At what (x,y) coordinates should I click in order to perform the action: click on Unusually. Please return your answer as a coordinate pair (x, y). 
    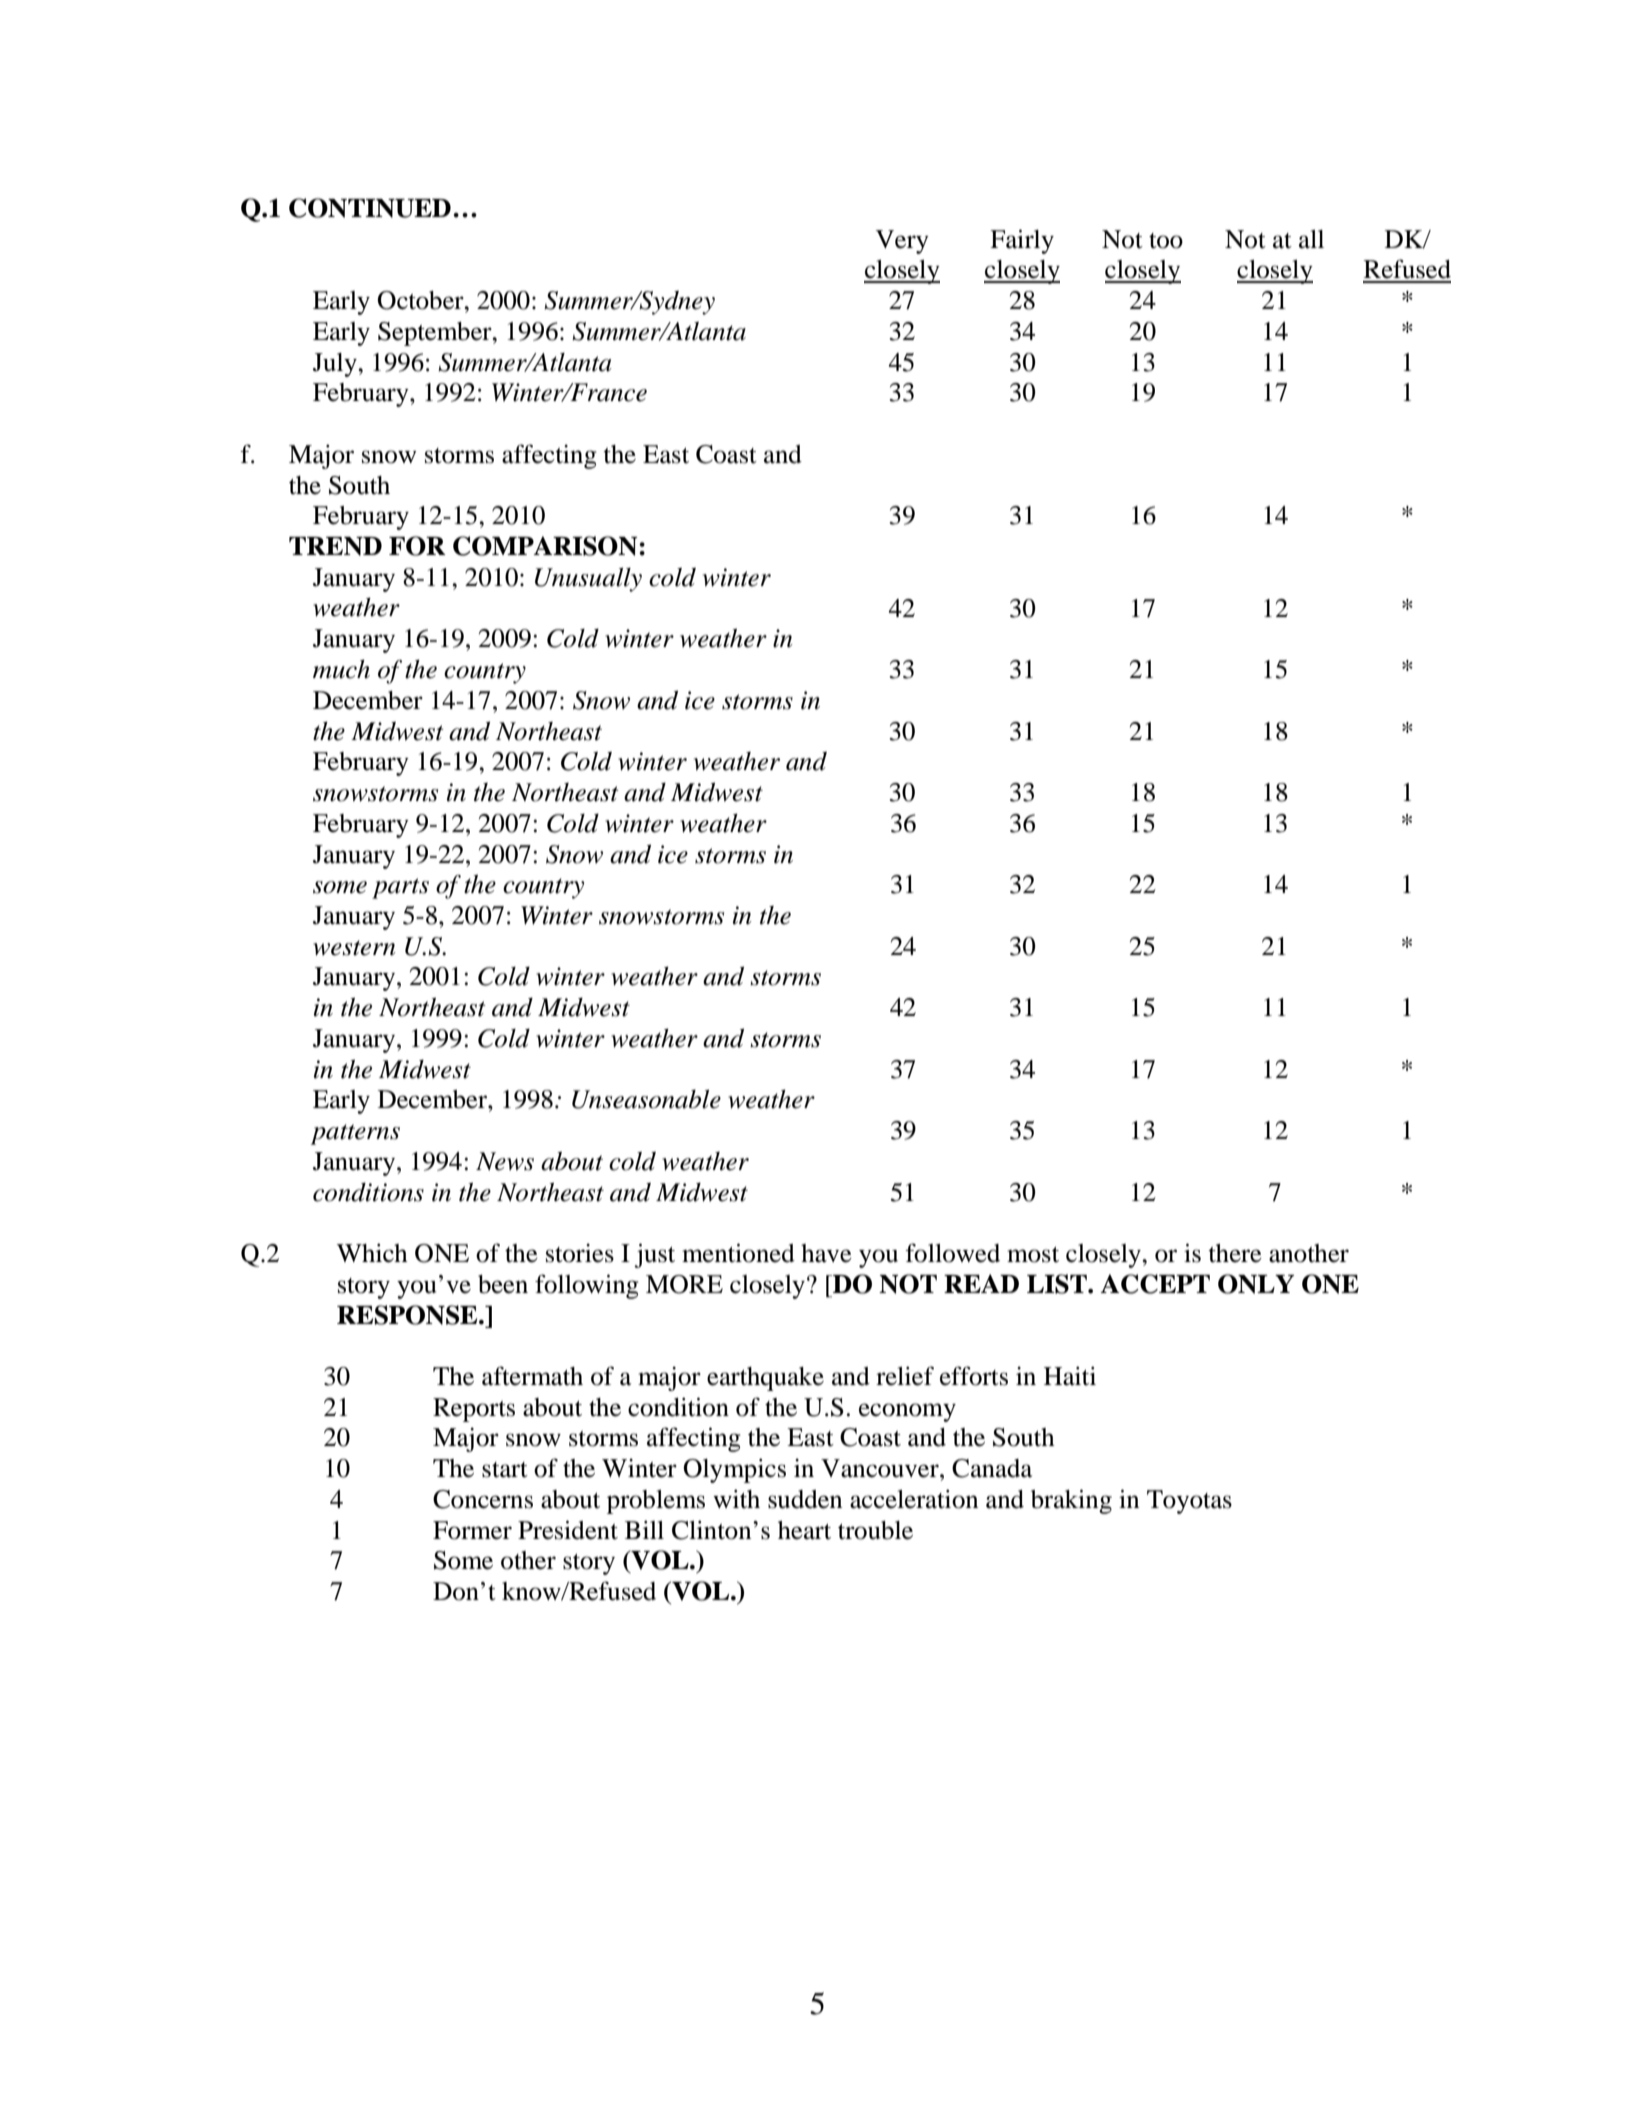
    Looking at the image, I should click on (588, 580).
